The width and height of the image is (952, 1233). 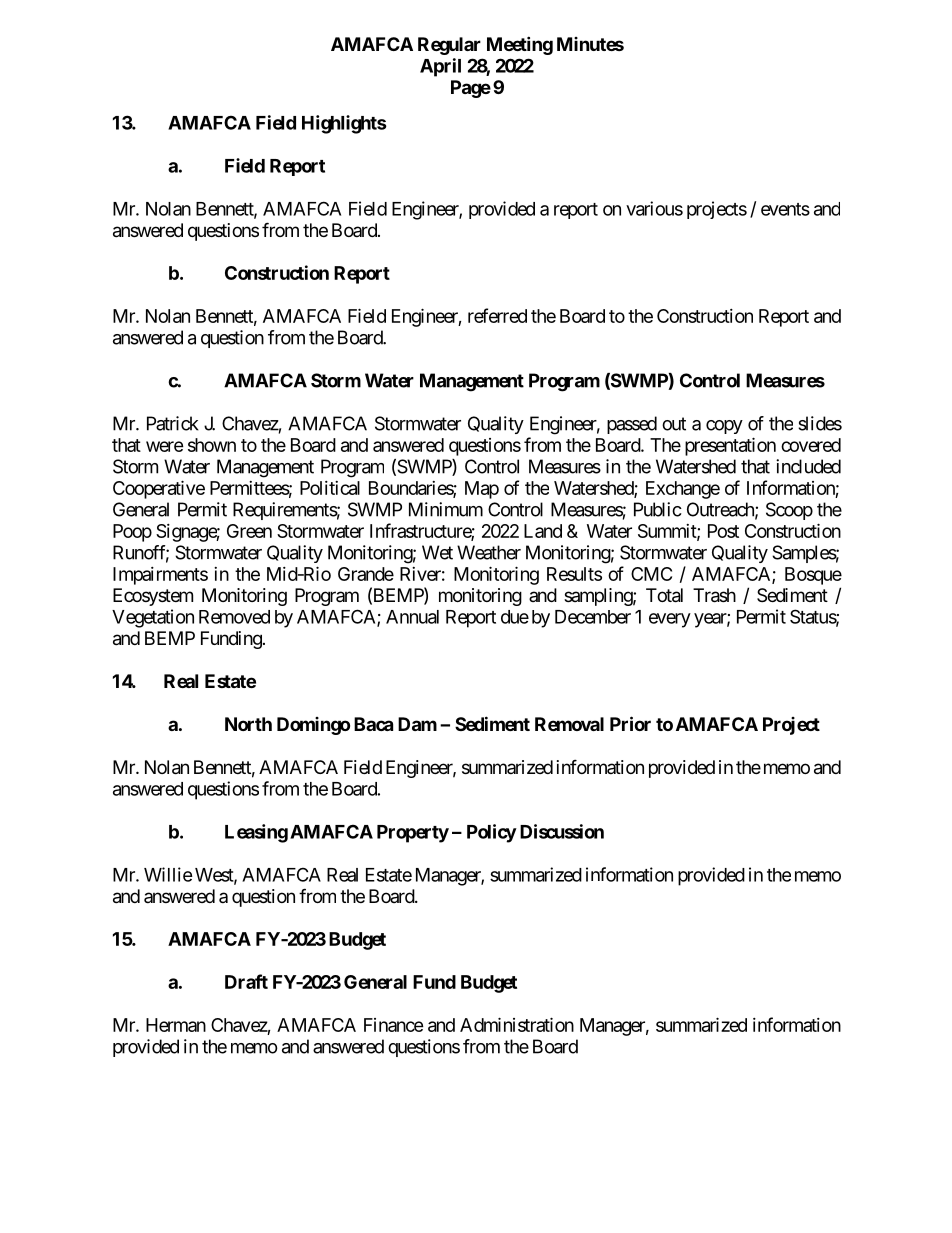 I want to click on Prior, so click(x=630, y=723).
